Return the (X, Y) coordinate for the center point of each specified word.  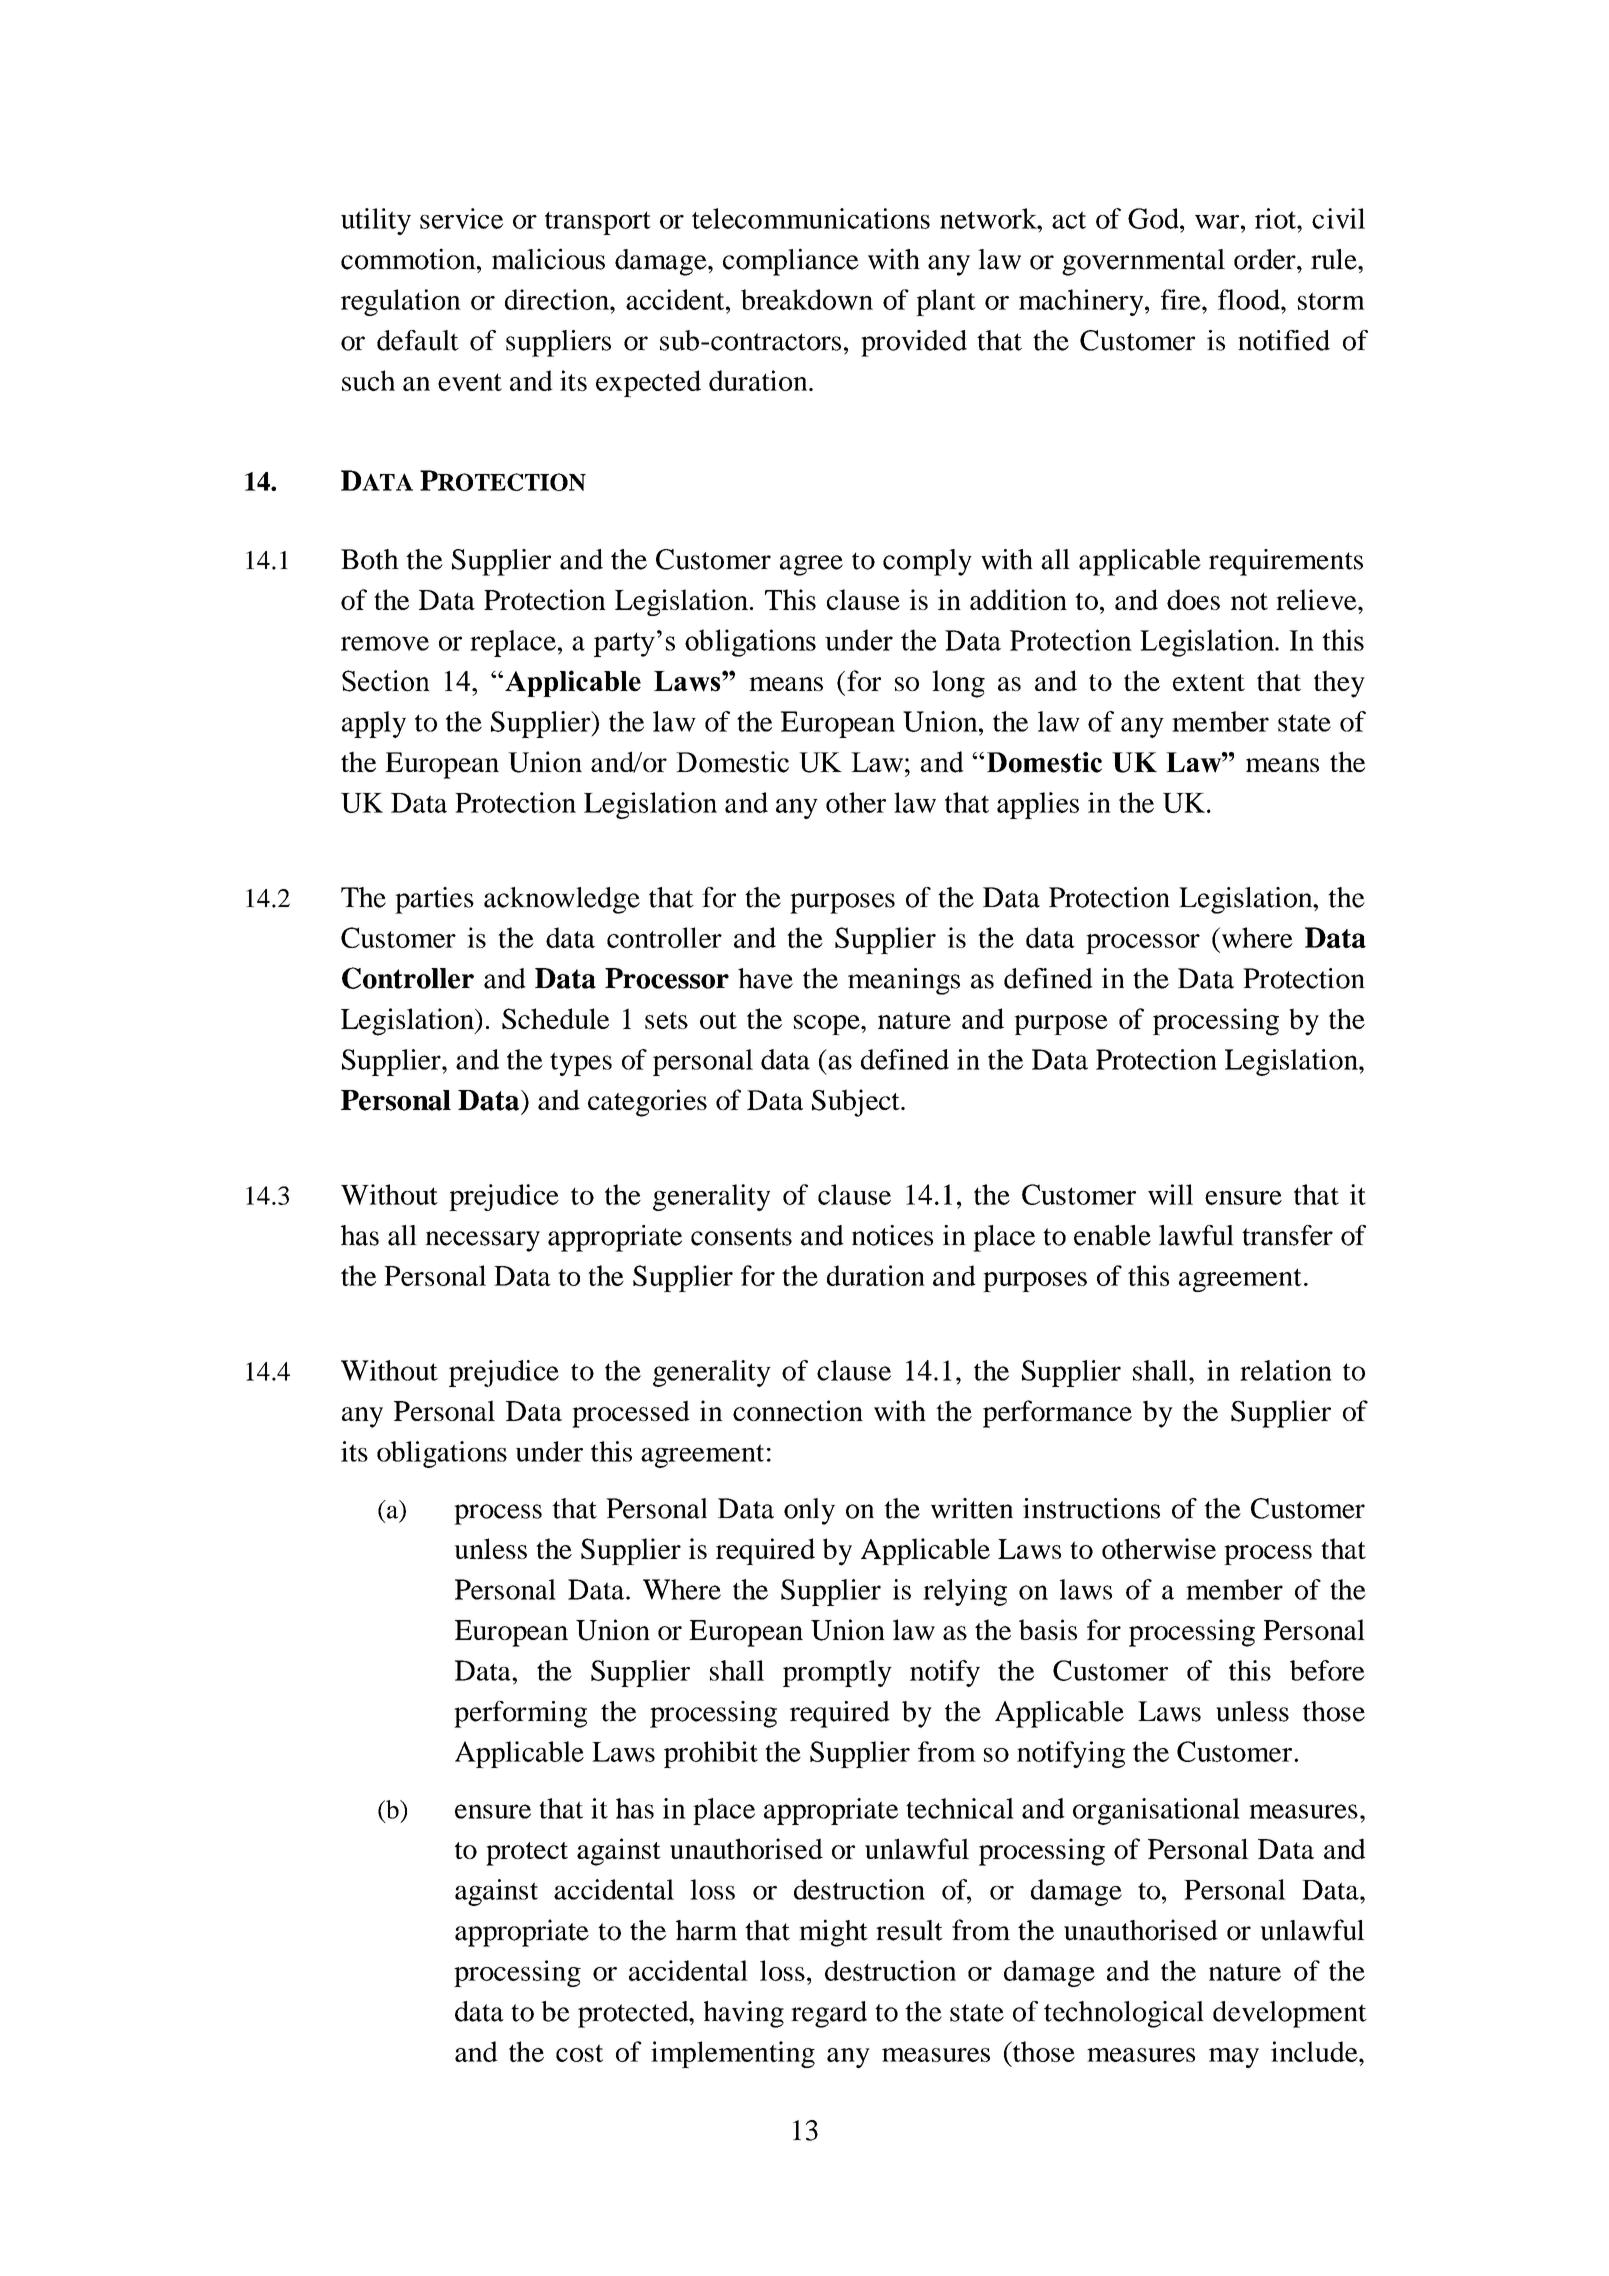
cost (579, 2053)
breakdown (807, 299)
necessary (482, 1241)
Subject (857, 1103)
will (1170, 1194)
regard (829, 2014)
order (1266, 259)
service (461, 218)
